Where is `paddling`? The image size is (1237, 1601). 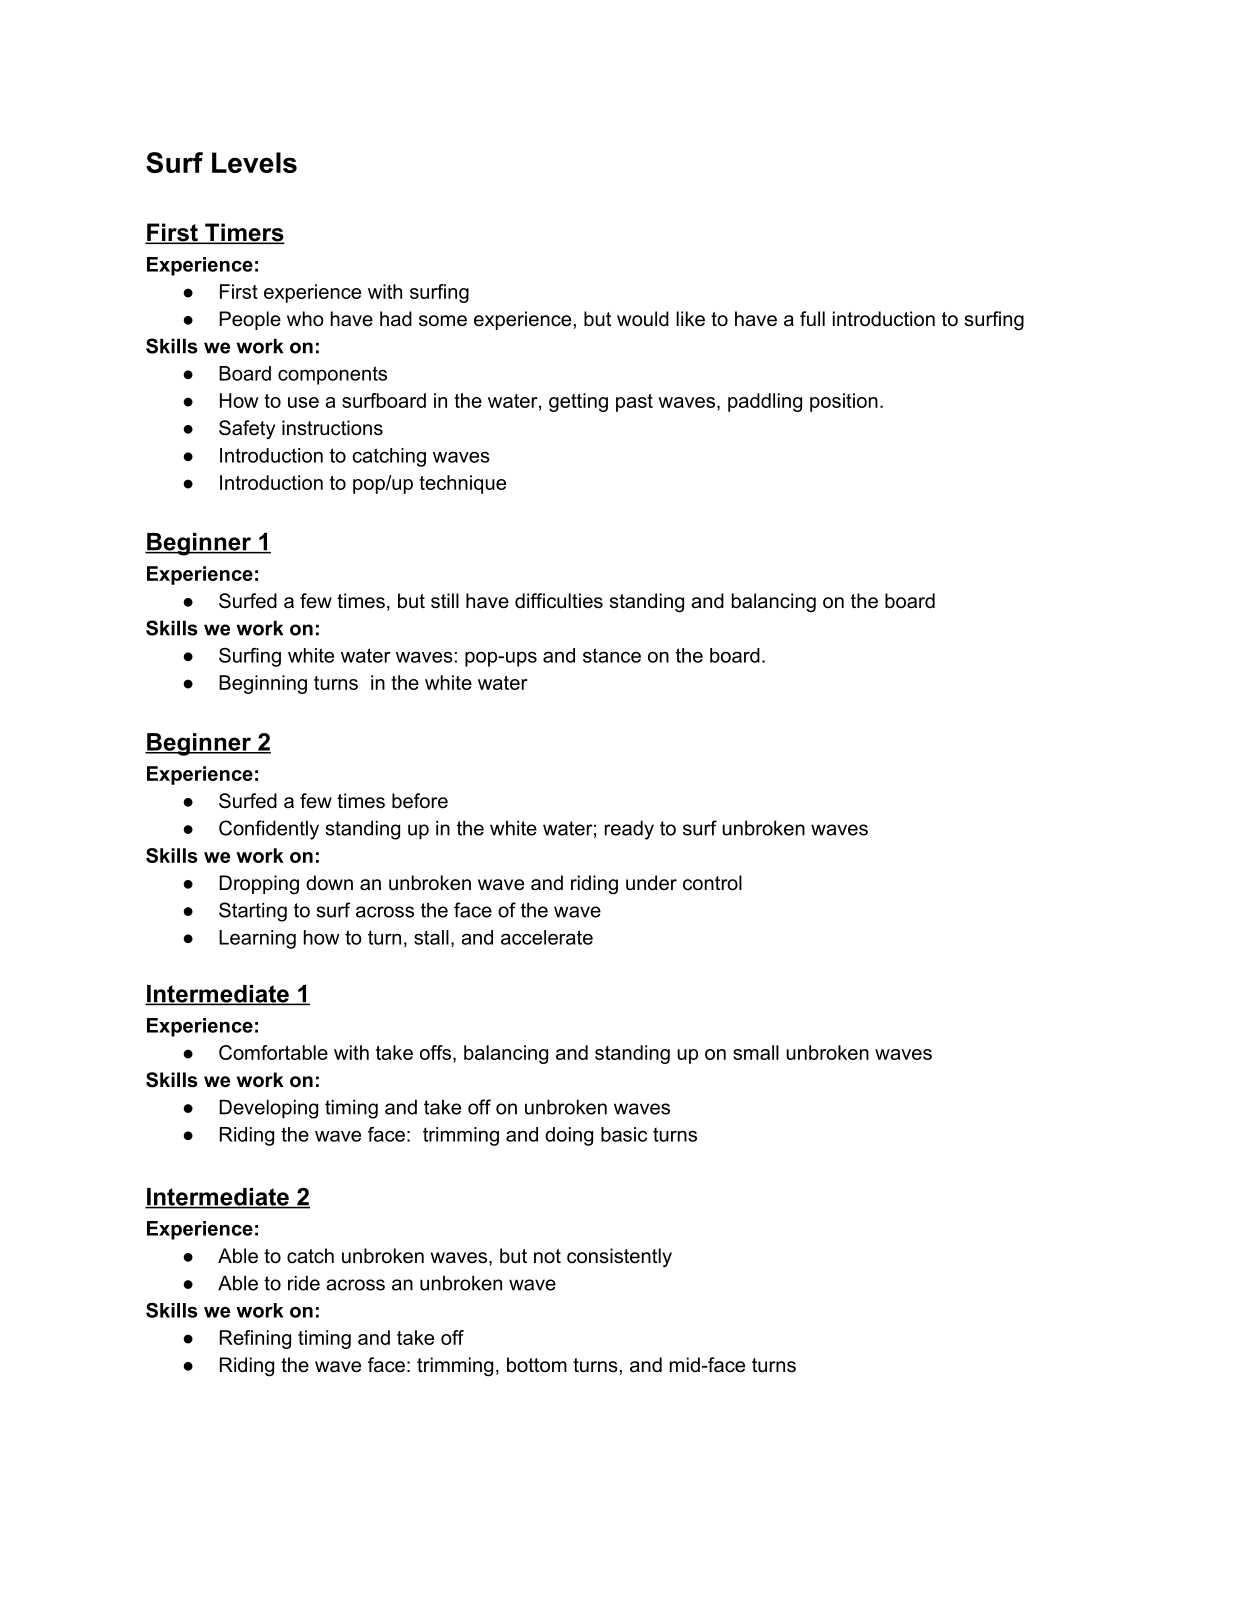
paddling is located at coordinates (765, 402).
